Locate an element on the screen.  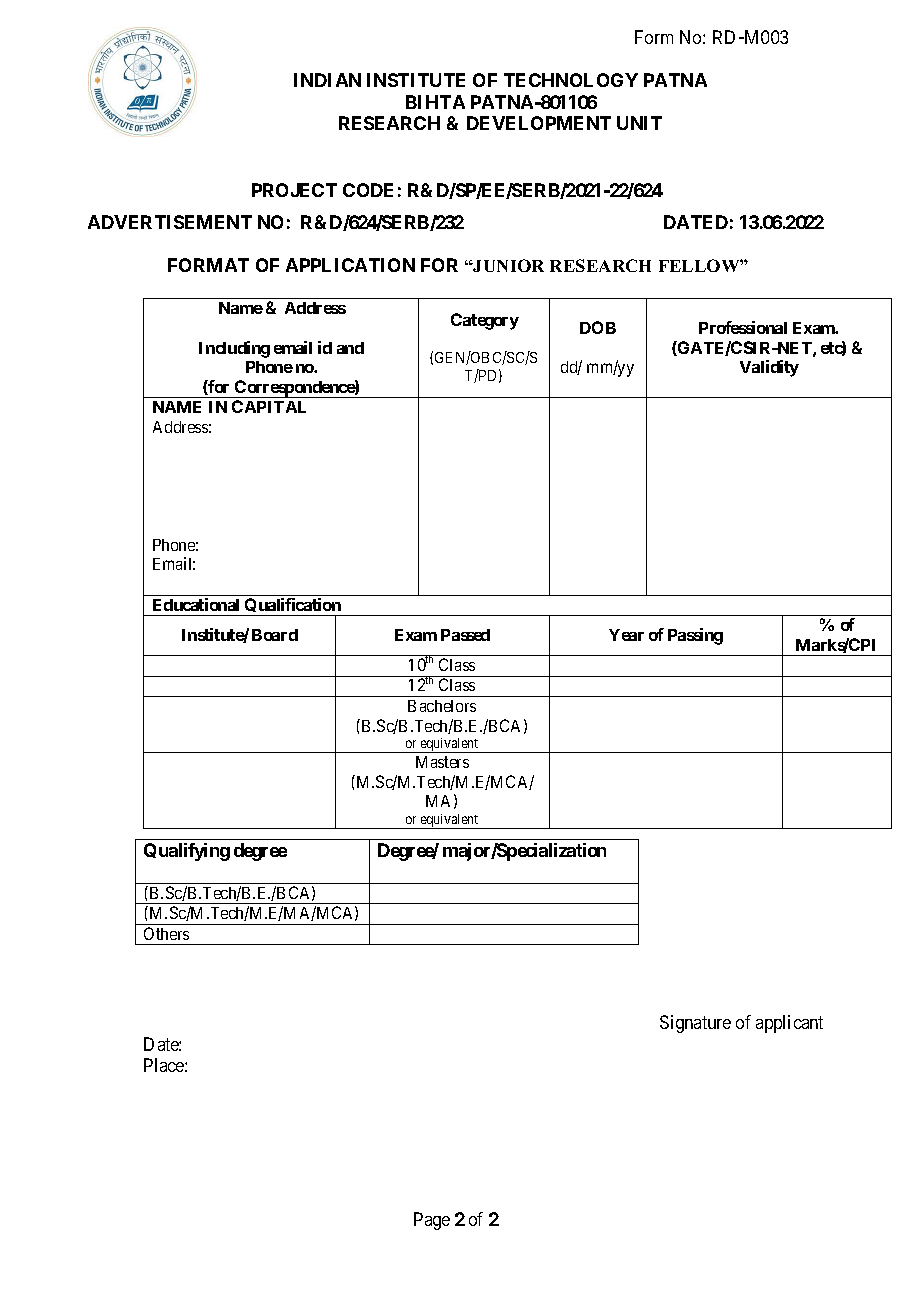
Category is located at coordinates (485, 321).
